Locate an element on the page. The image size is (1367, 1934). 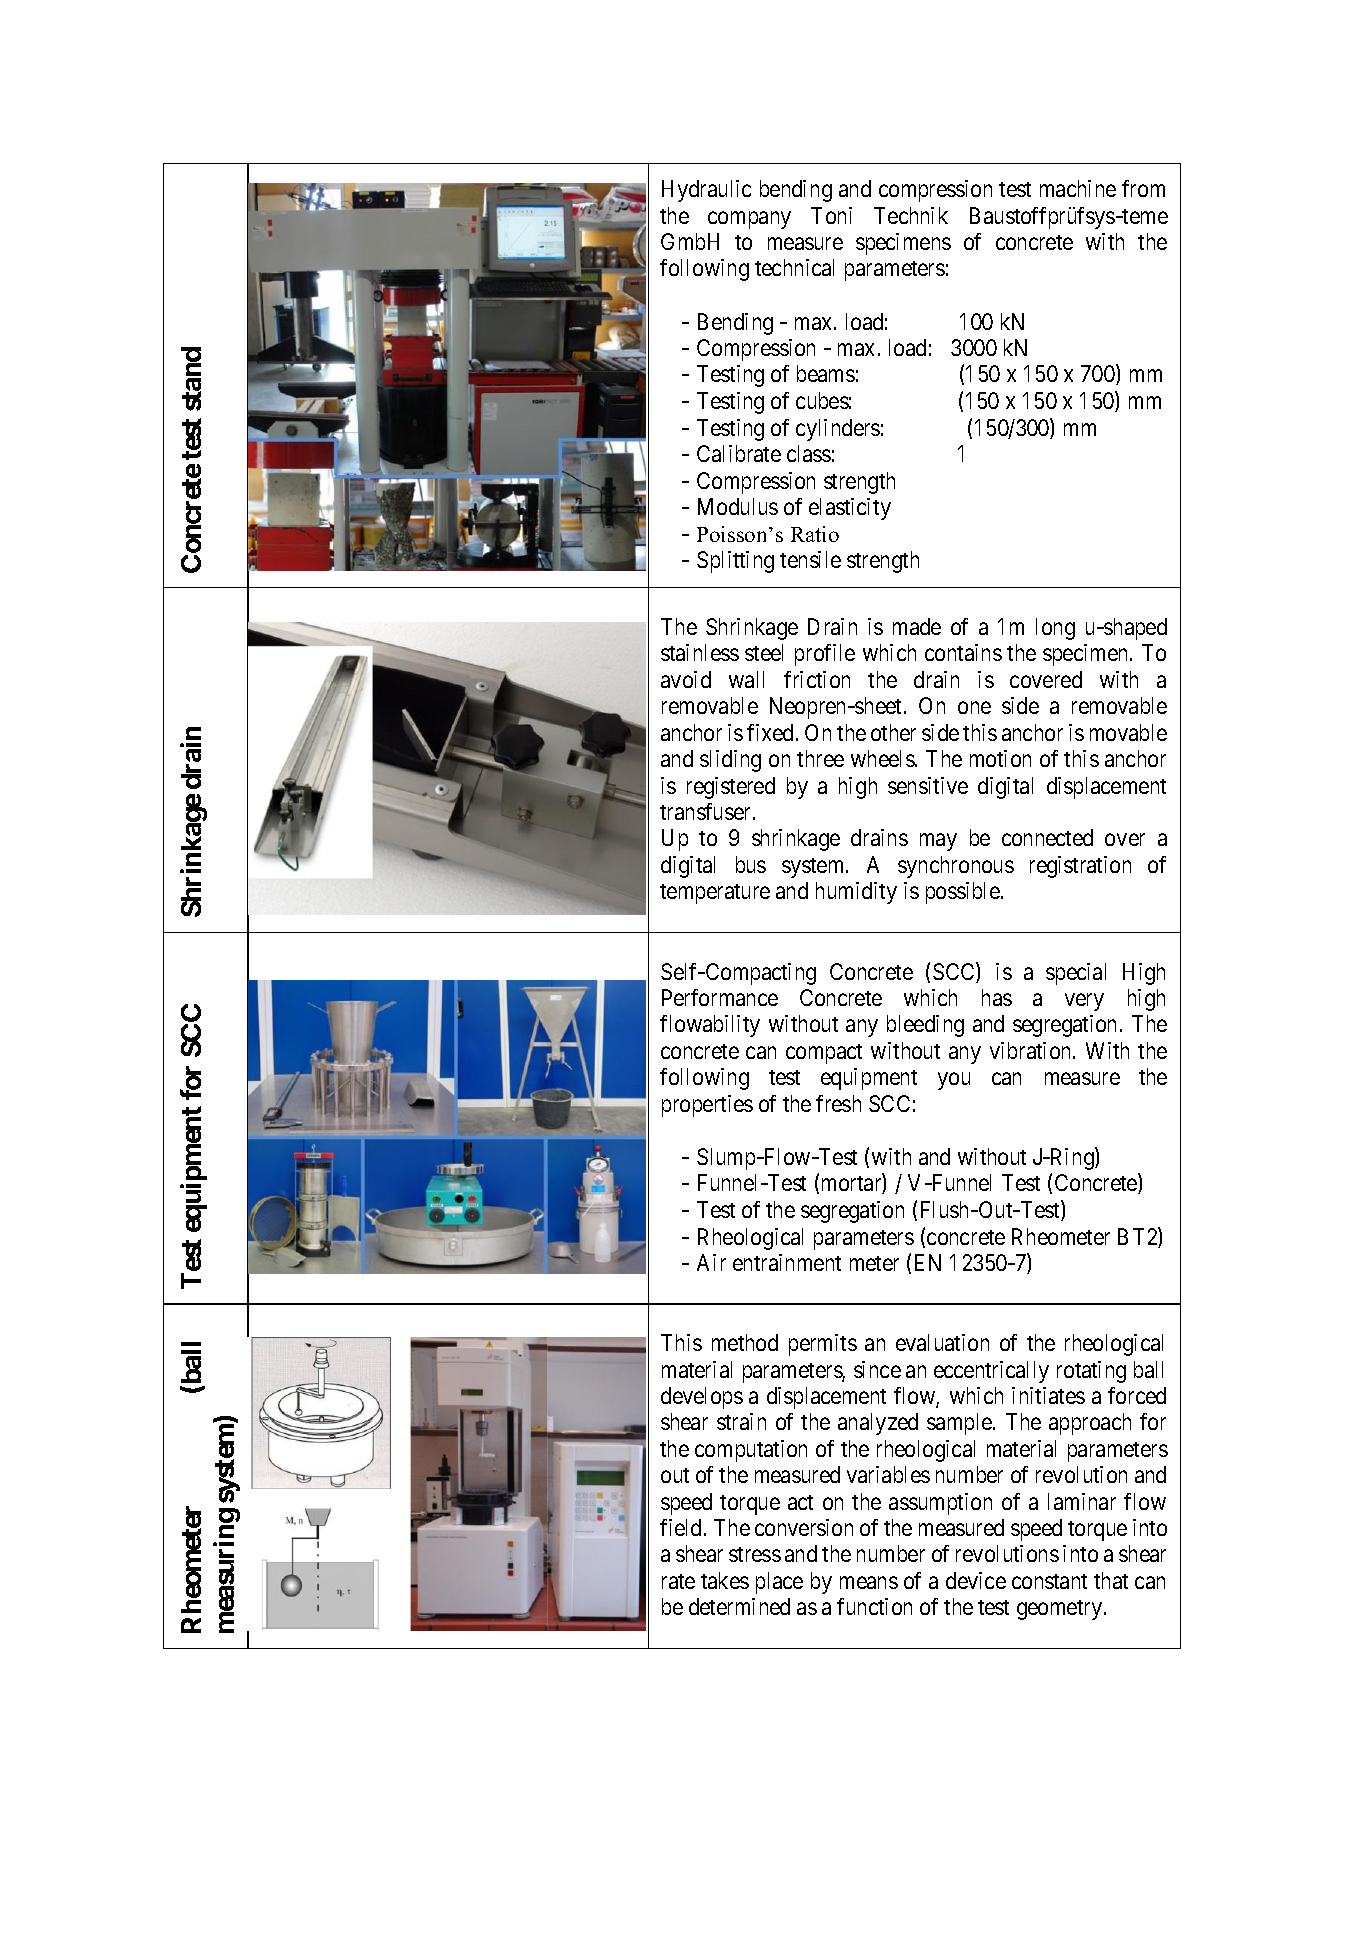
may is located at coordinates (938, 842).
